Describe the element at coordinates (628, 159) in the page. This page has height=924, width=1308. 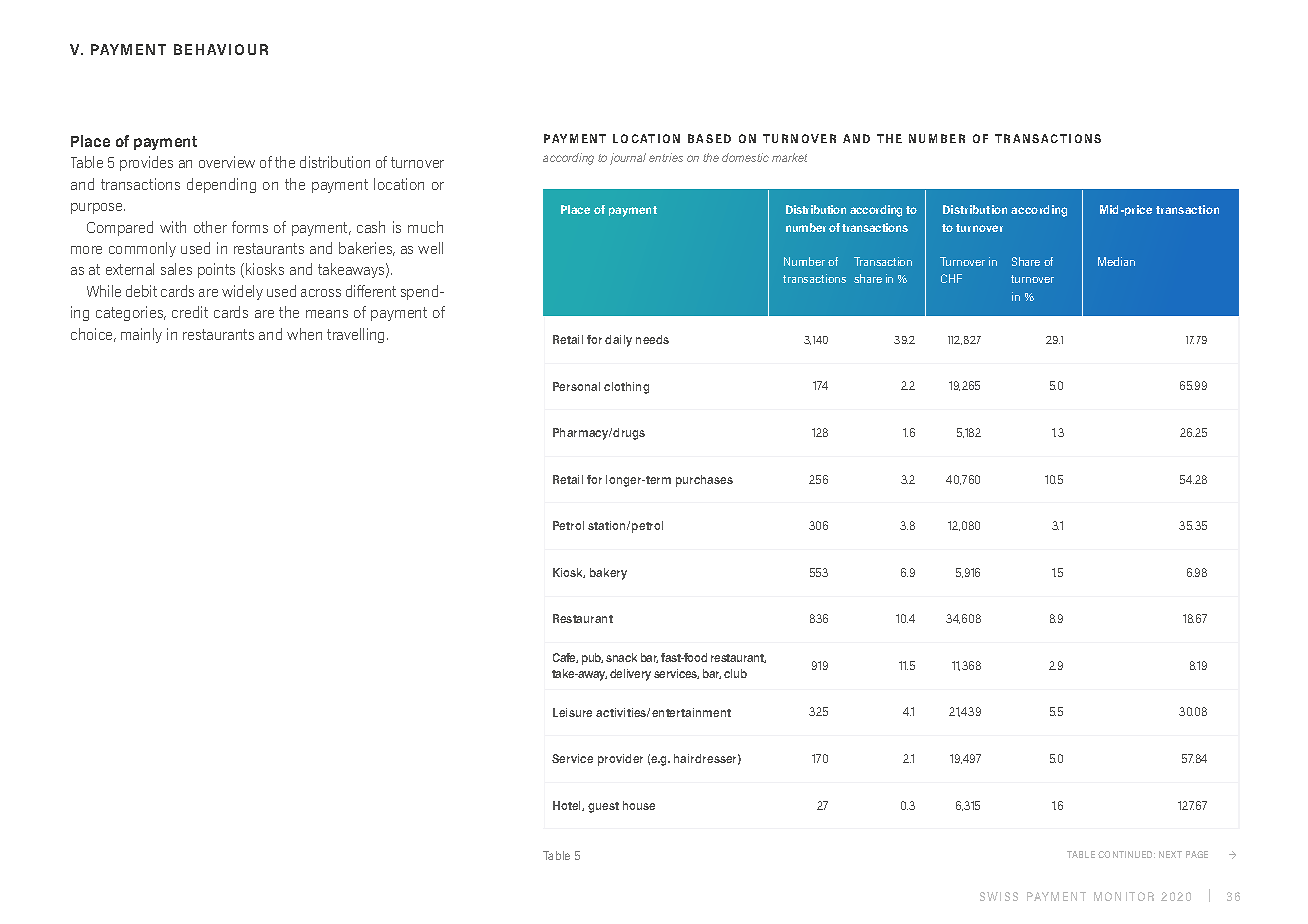
I see `journal` at that location.
